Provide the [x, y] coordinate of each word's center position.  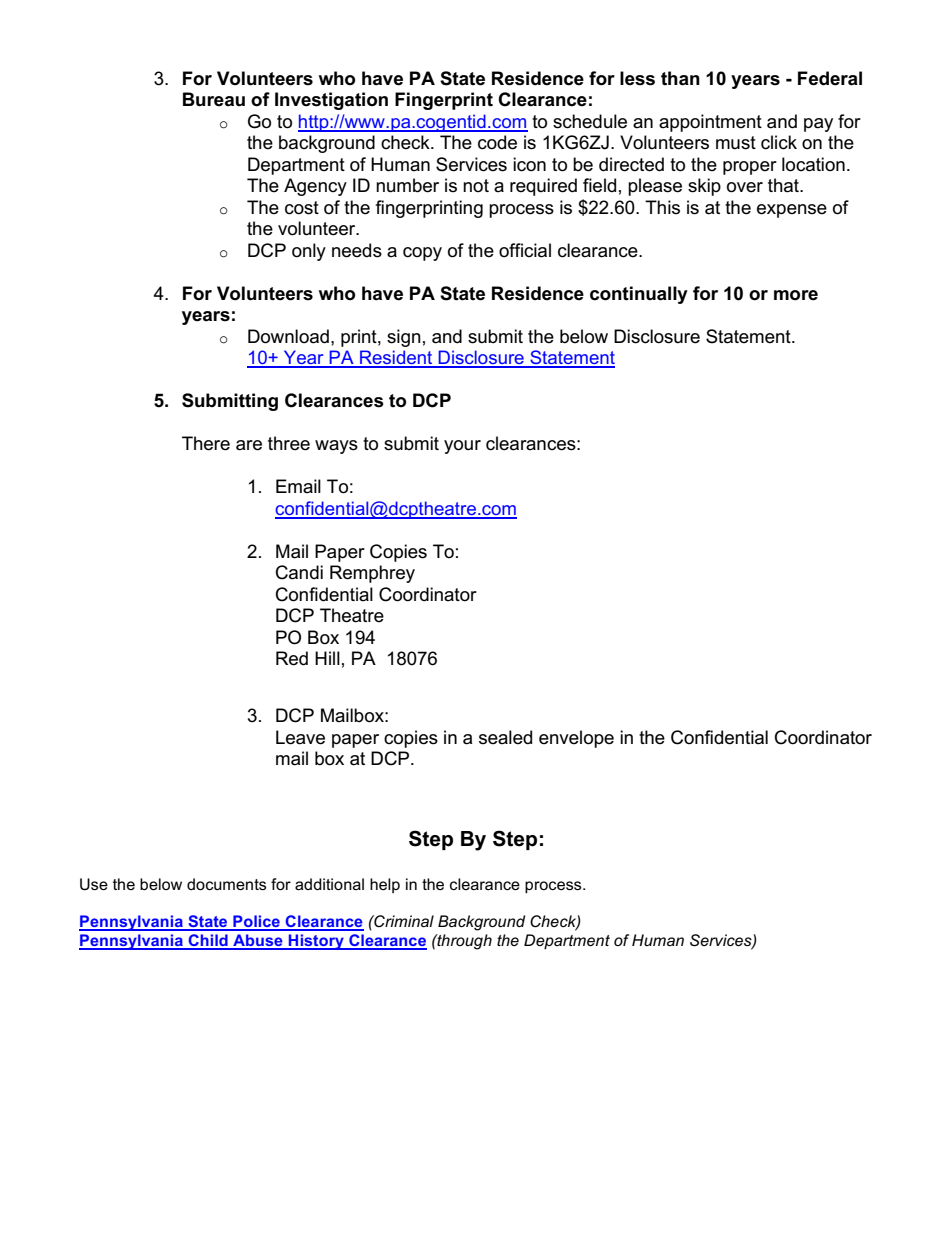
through [463, 942]
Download [288, 336]
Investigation [331, 101]
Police [256, 922]
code [497, 142]
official [525, 250]
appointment [710, 123]
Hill [327, 658]
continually [639, 295]
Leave [300, 737]
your [462, 447]
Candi [299, 572]
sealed [505, 737]
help [385, 885]
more [796, 295]
